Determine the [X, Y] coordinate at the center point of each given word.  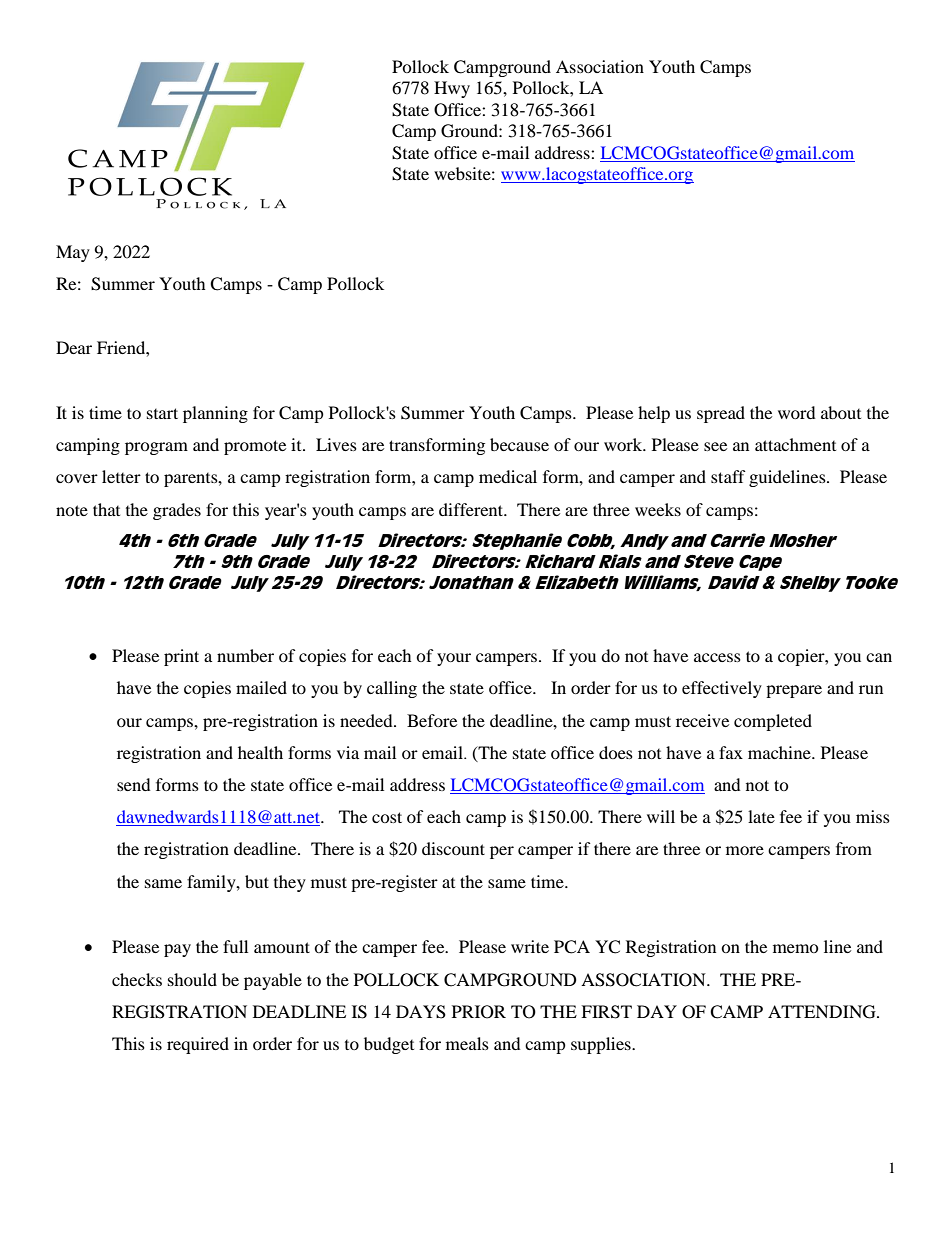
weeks [658, 509]
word [797, 412]
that [106, 509]
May [73, 253]
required [198, 1045]
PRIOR [479, 1012]
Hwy [452, 89]
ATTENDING [823, 1012]
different [472, 509]
